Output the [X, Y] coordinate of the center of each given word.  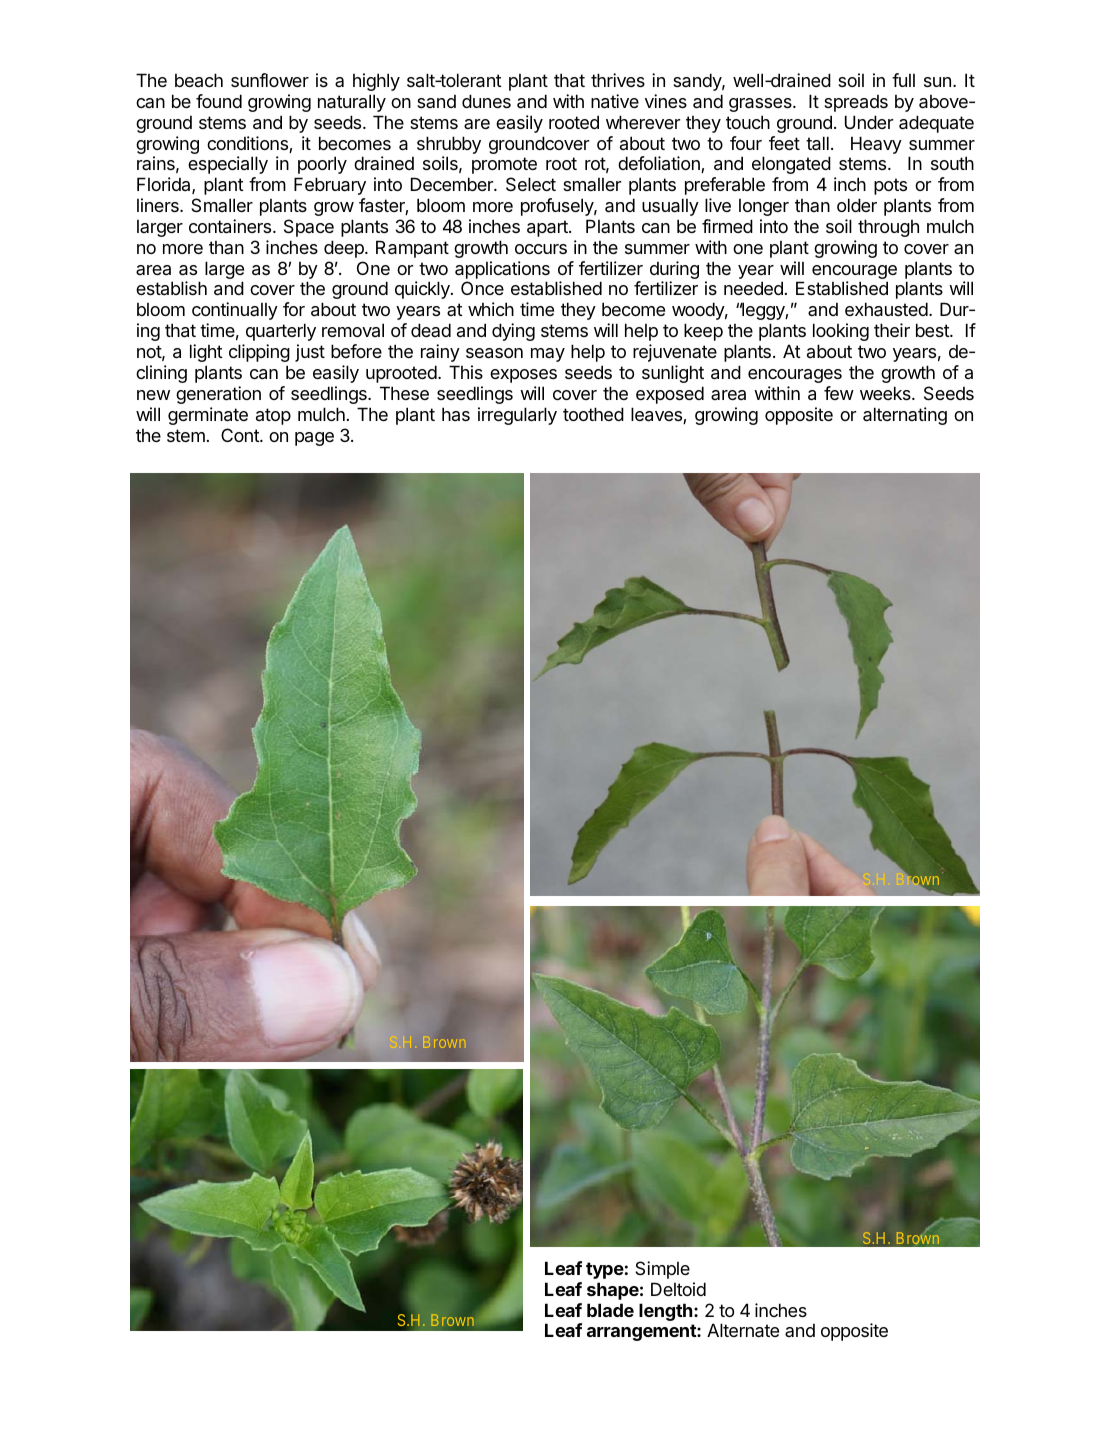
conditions [248, 144]
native [615, 101]
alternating [905, 416]
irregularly [517, 416]
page [314, 439]
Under [869, 122]
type [605, 1270]
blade [610, 1310]
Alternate [743, 1330]
